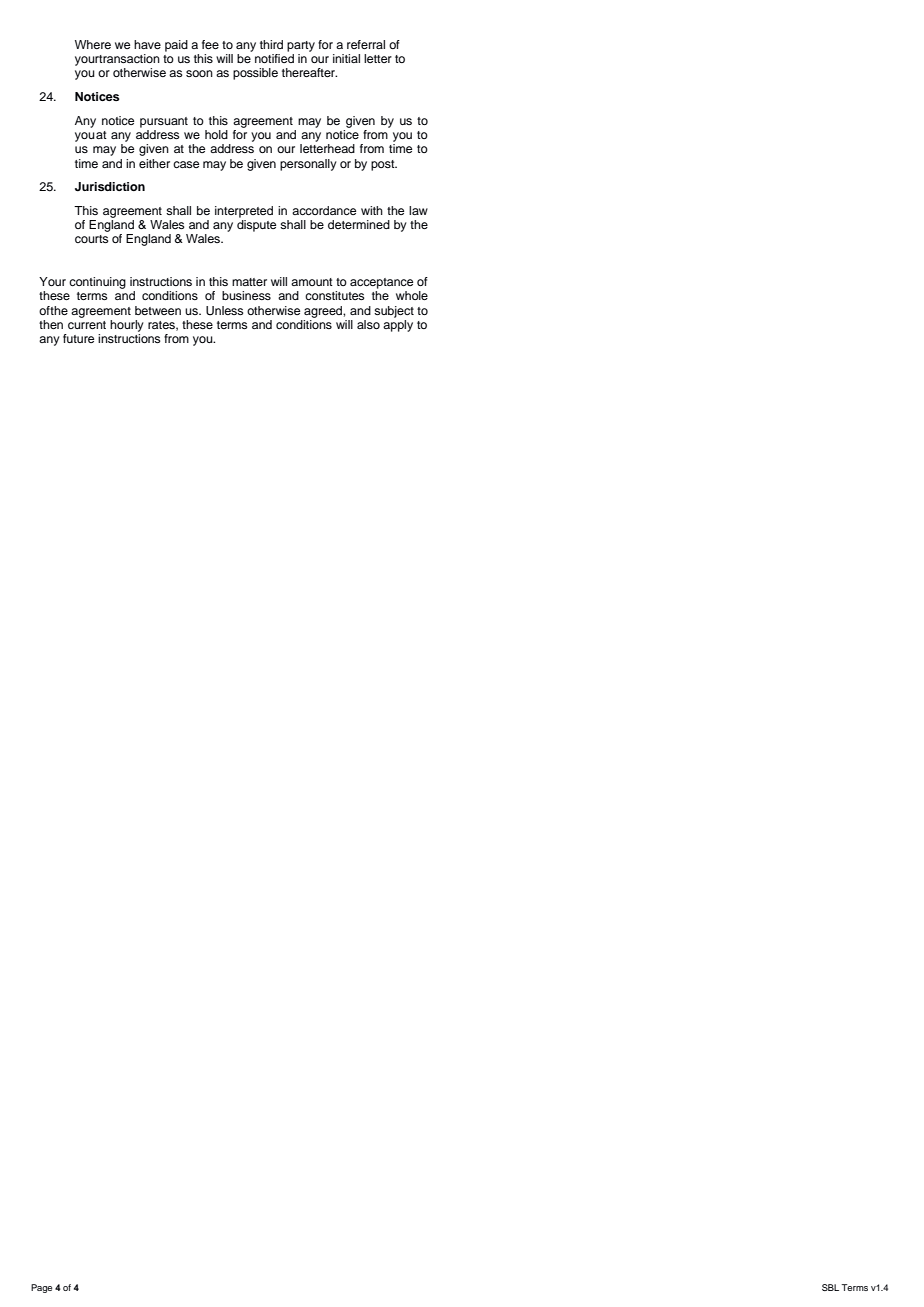 The width and height of the document is (924, 1307). I want to click on acceptance, so click(381, 283).
